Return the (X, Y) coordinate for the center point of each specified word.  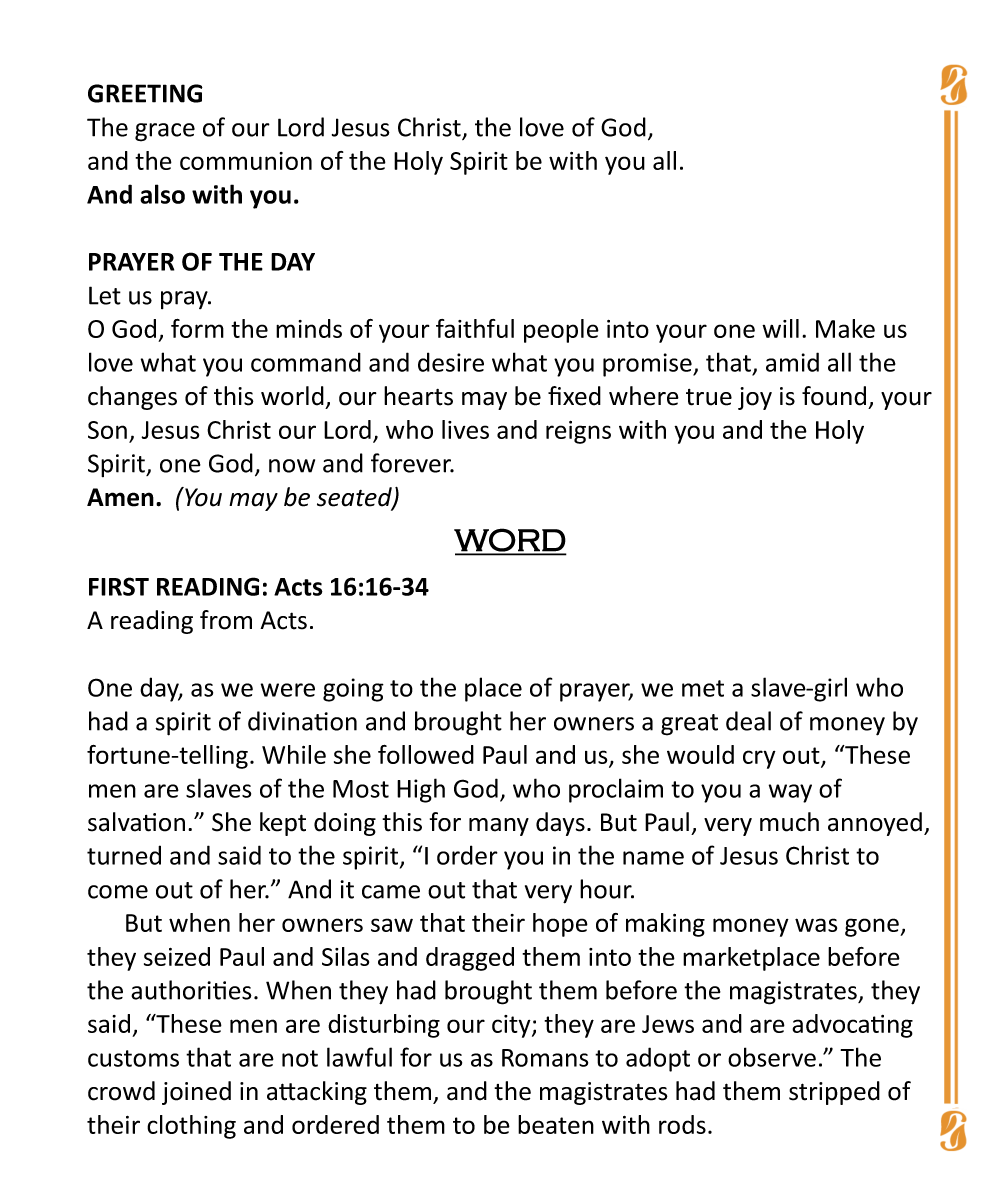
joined (196, 1093)
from (226, 620)
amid (792, 362)
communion (246, 161)
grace (165, 132)
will (780, 328)
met (703, 688)
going (353, 690)
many (499, 827)
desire (451, 362)
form (197, 328)
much (789, 822)
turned (124, 855)
